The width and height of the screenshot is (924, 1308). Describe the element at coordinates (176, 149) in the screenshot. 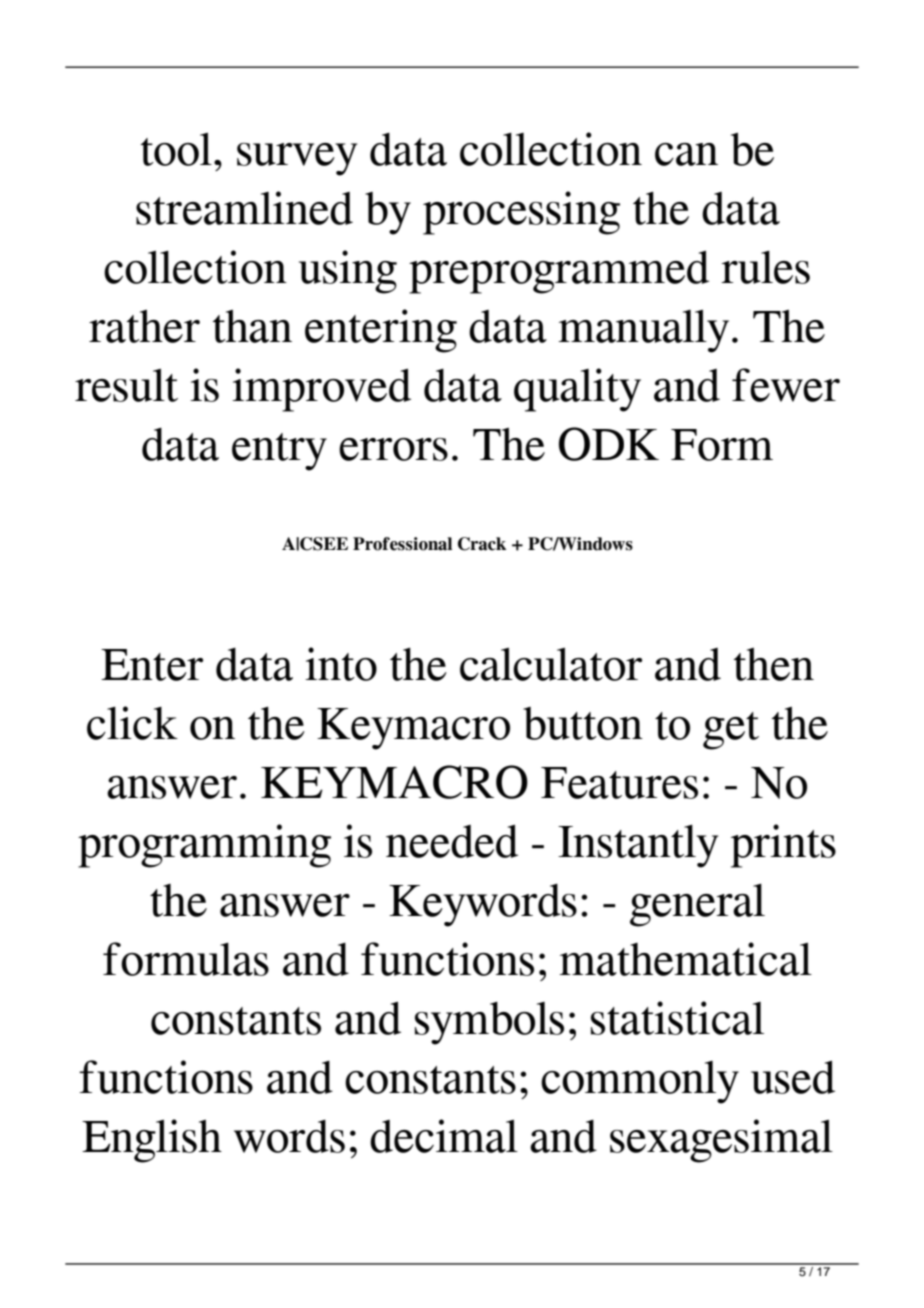

I see `tool` at that location.
